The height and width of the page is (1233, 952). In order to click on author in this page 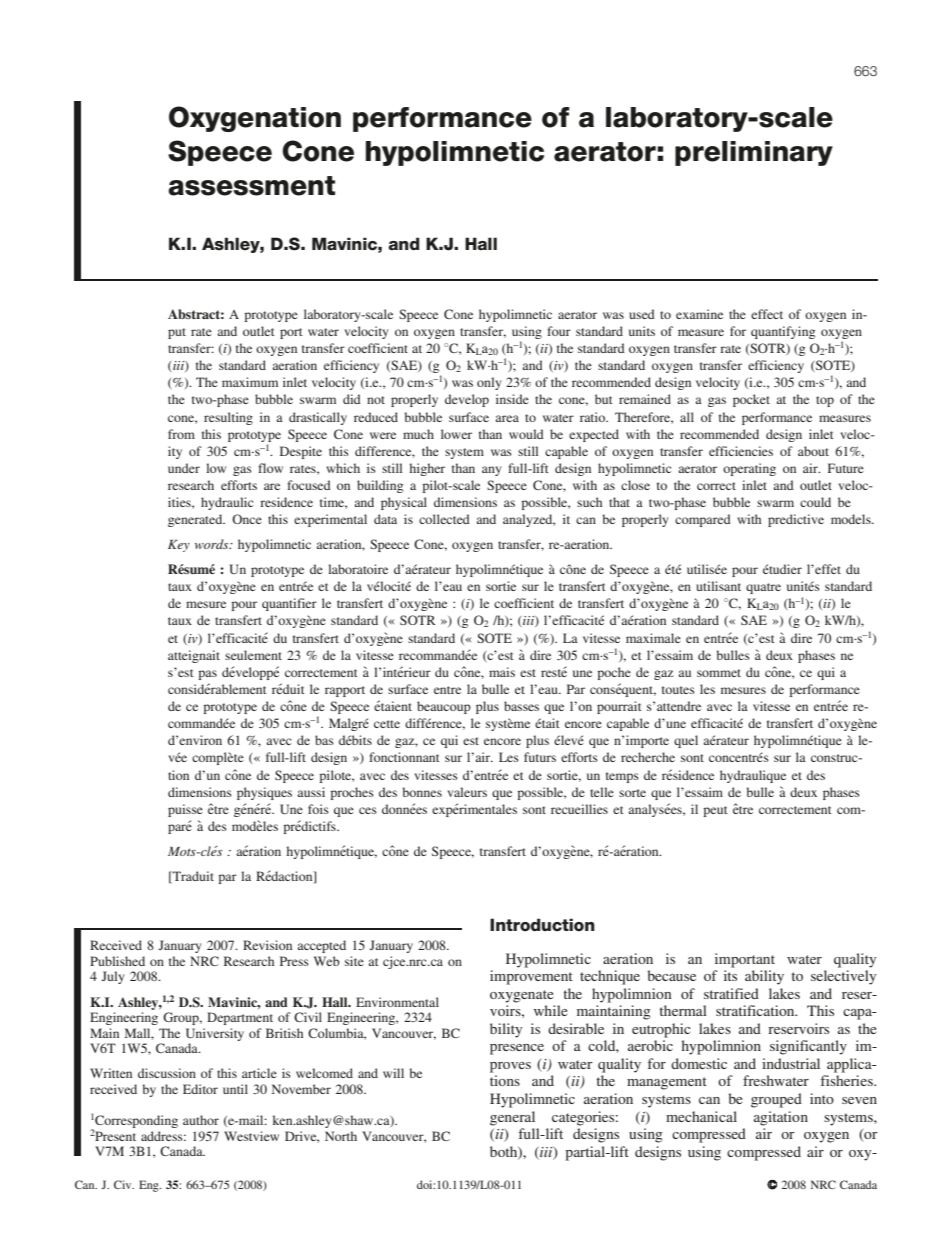, I will do `click(201, 1120)`.
